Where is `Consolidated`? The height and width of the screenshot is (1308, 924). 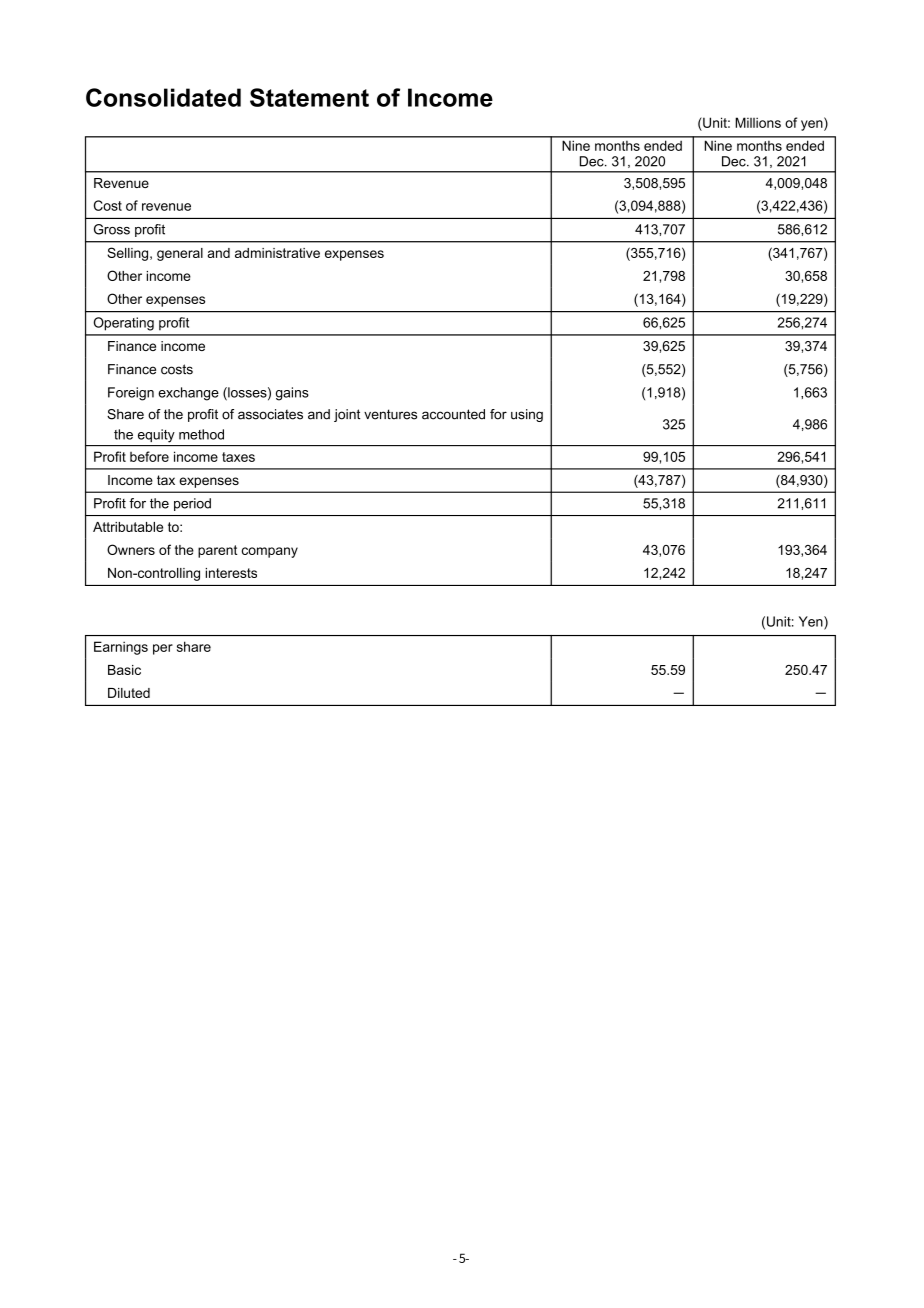 Consolidated is located at coordinates (163, 97).
